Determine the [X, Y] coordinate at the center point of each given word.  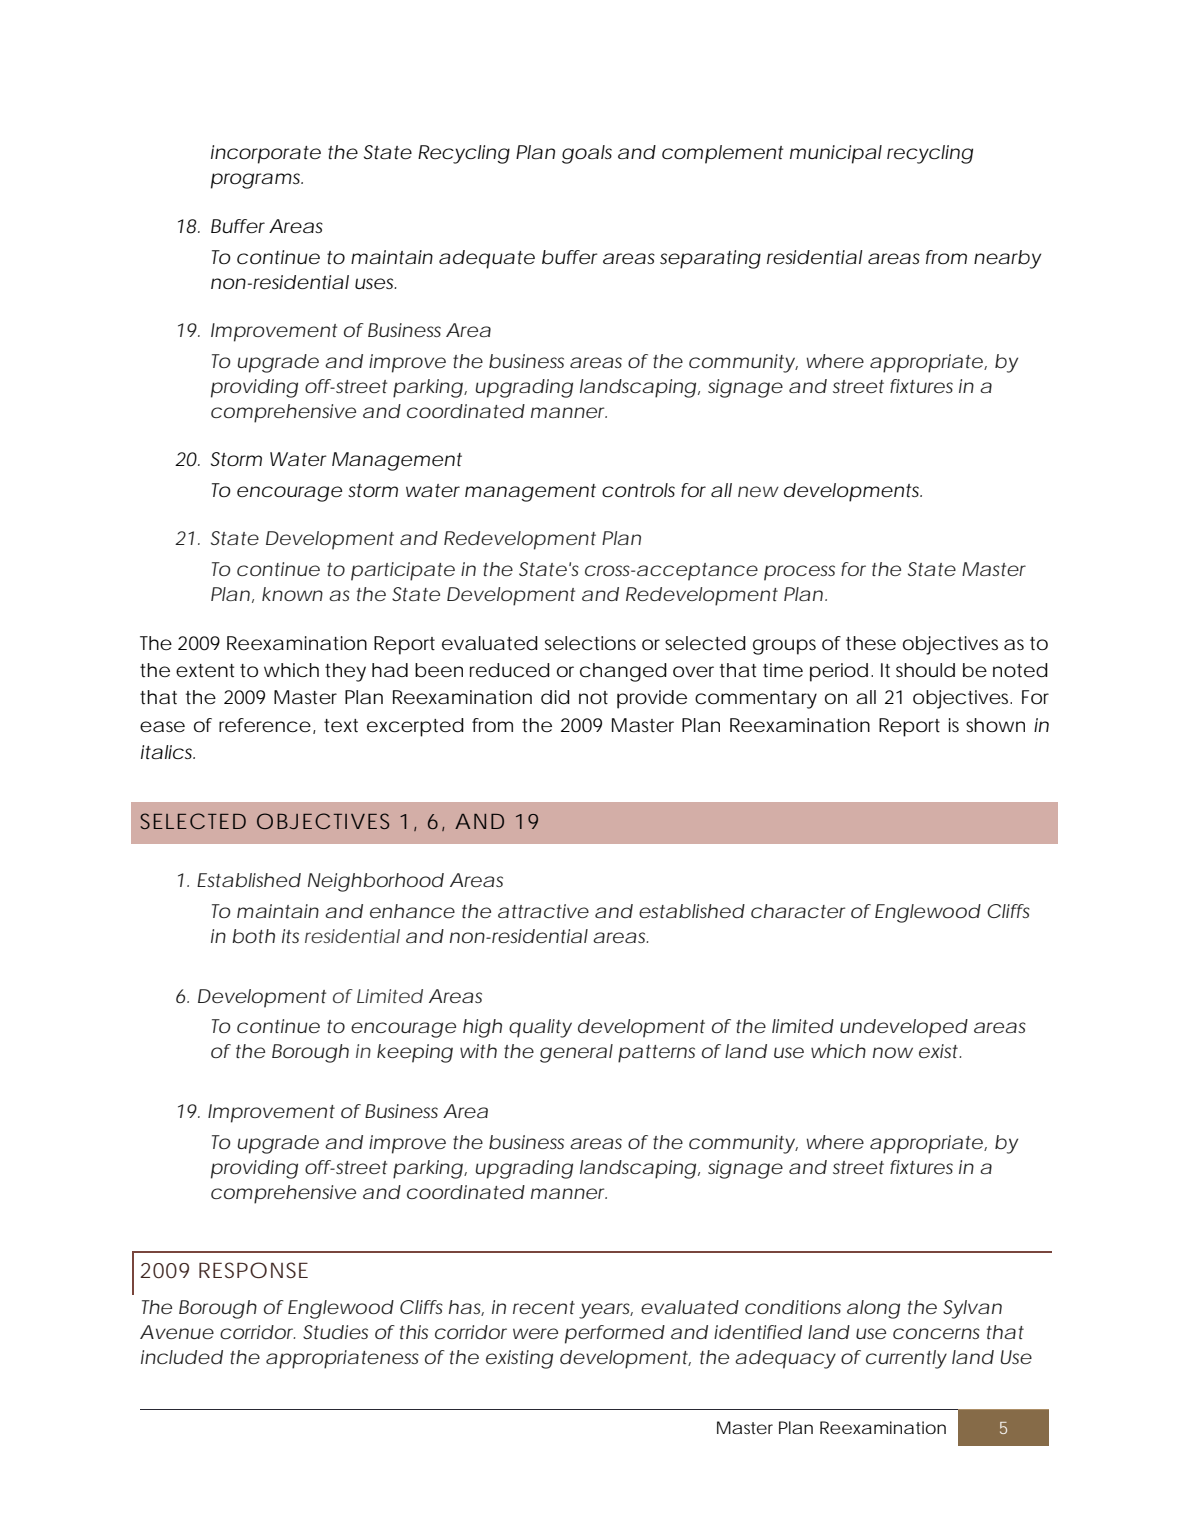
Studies [335, 1332]
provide [652, 699]
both [253, 936]
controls [638, 490]
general [576, 1053]
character [798, 911]
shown [995, 725]
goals [587, 154]
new [758, 491]
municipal [836, 154]
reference [265, 725]
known [292, 594]
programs [257, 181]
